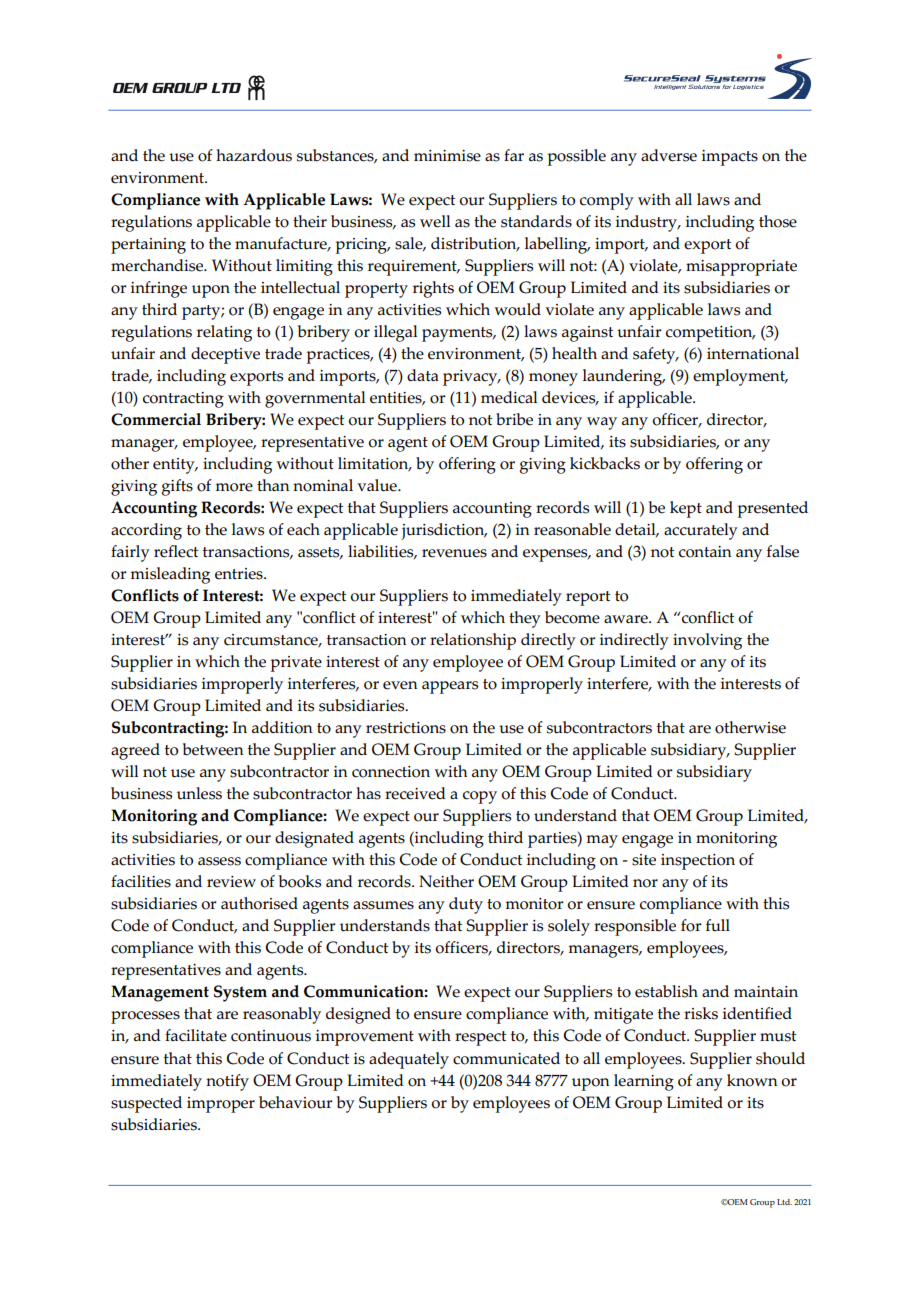 The image size is (924, 1308). Describe the element at coordinates (146, 1104) in the page. I see `suspected` at that location.
